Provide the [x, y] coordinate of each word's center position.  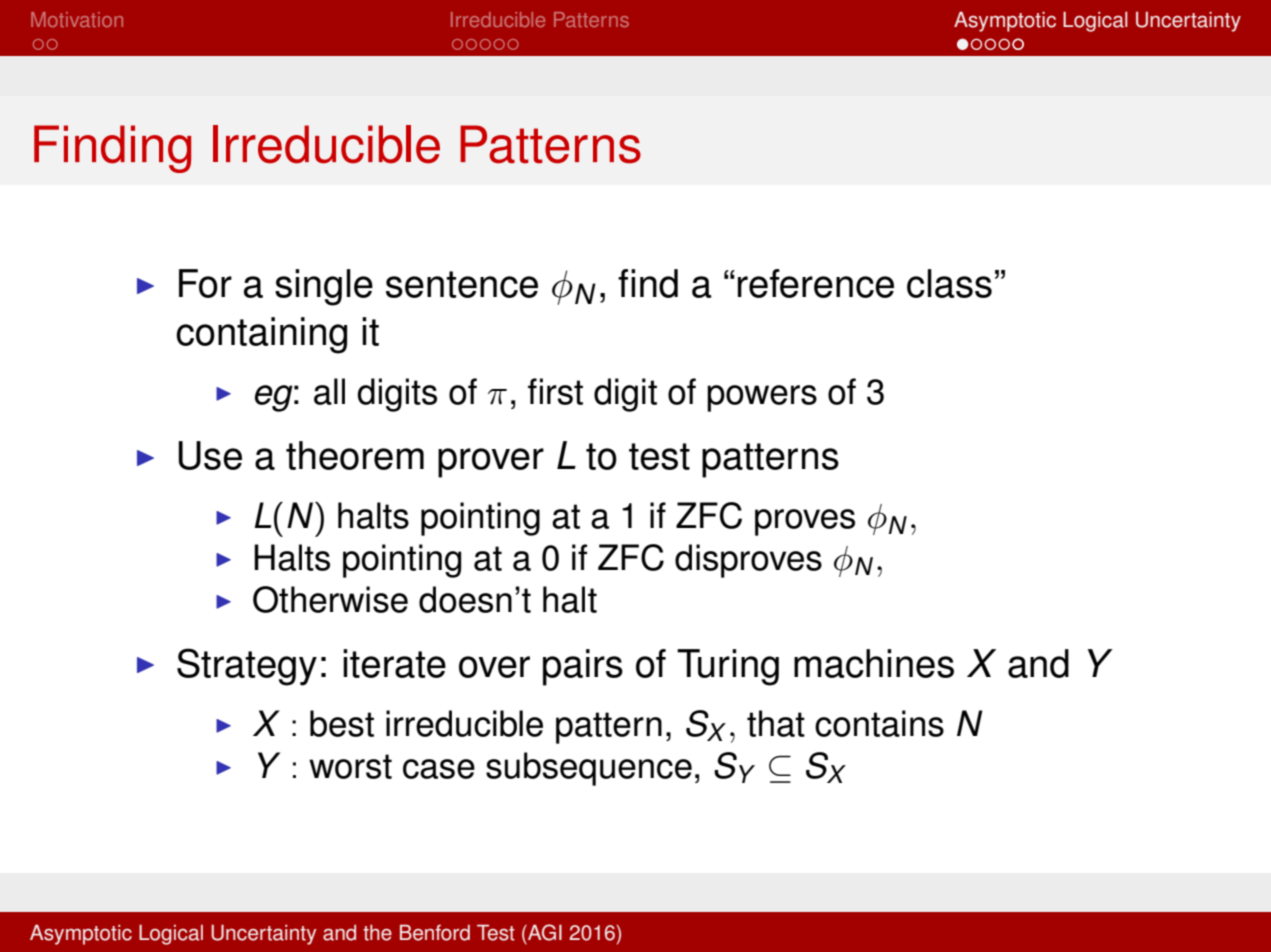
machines [874, 663]
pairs [583, 667]
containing [261, 335]
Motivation [77, 19]
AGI [544, 932]
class [949, 283]
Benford [435, 932]
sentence [462, 284]
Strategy [247, 667]
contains [879, 723]
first [555, 391]
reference [816, 283]
